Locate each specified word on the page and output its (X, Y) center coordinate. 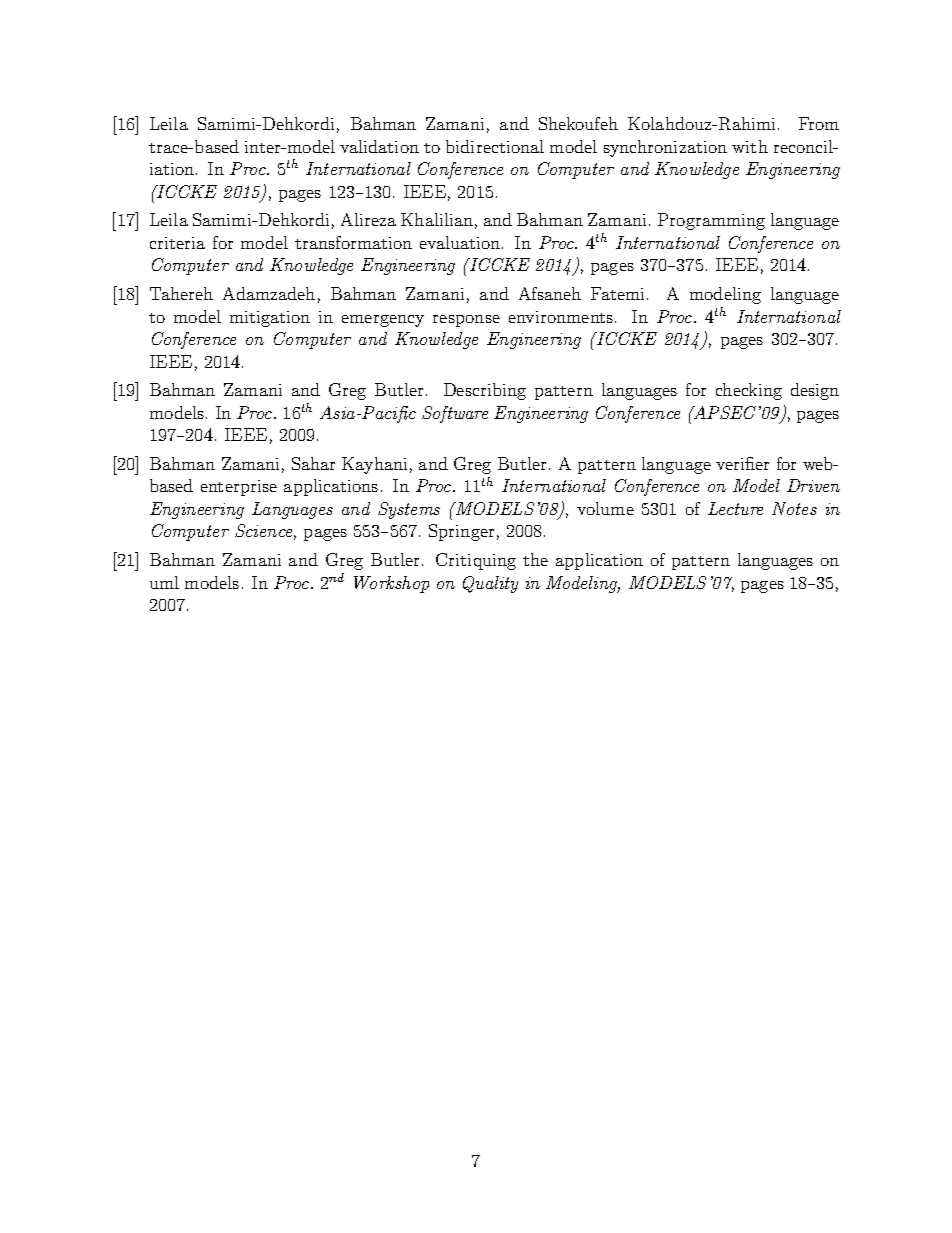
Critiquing (476, 561)
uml (164, 582)
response (466, 321)
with (750, 146)
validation (379, 146)
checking (749, 391)
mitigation (270, 319)
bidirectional (495, 146)
